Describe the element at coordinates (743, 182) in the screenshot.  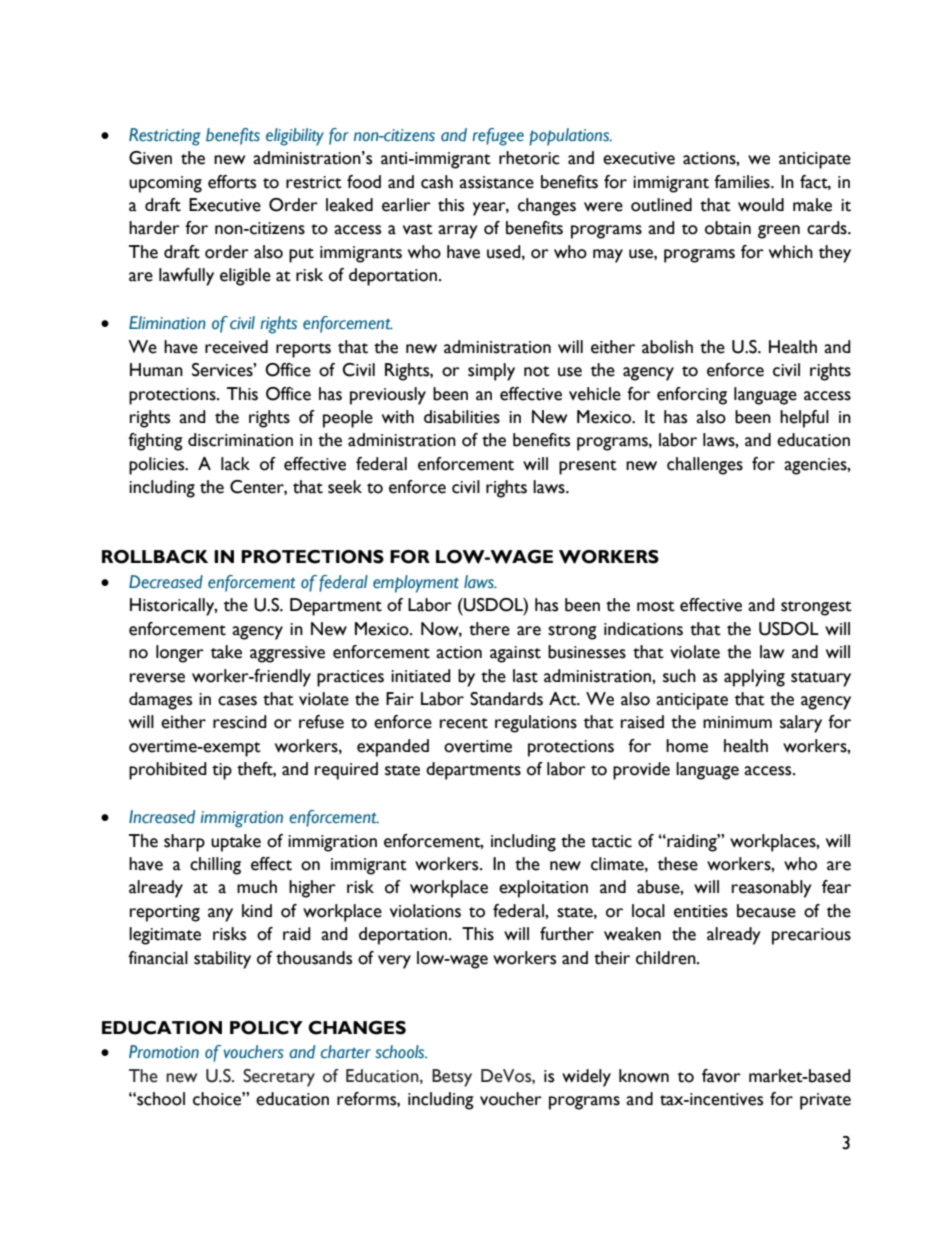
I see `families` at that location.
